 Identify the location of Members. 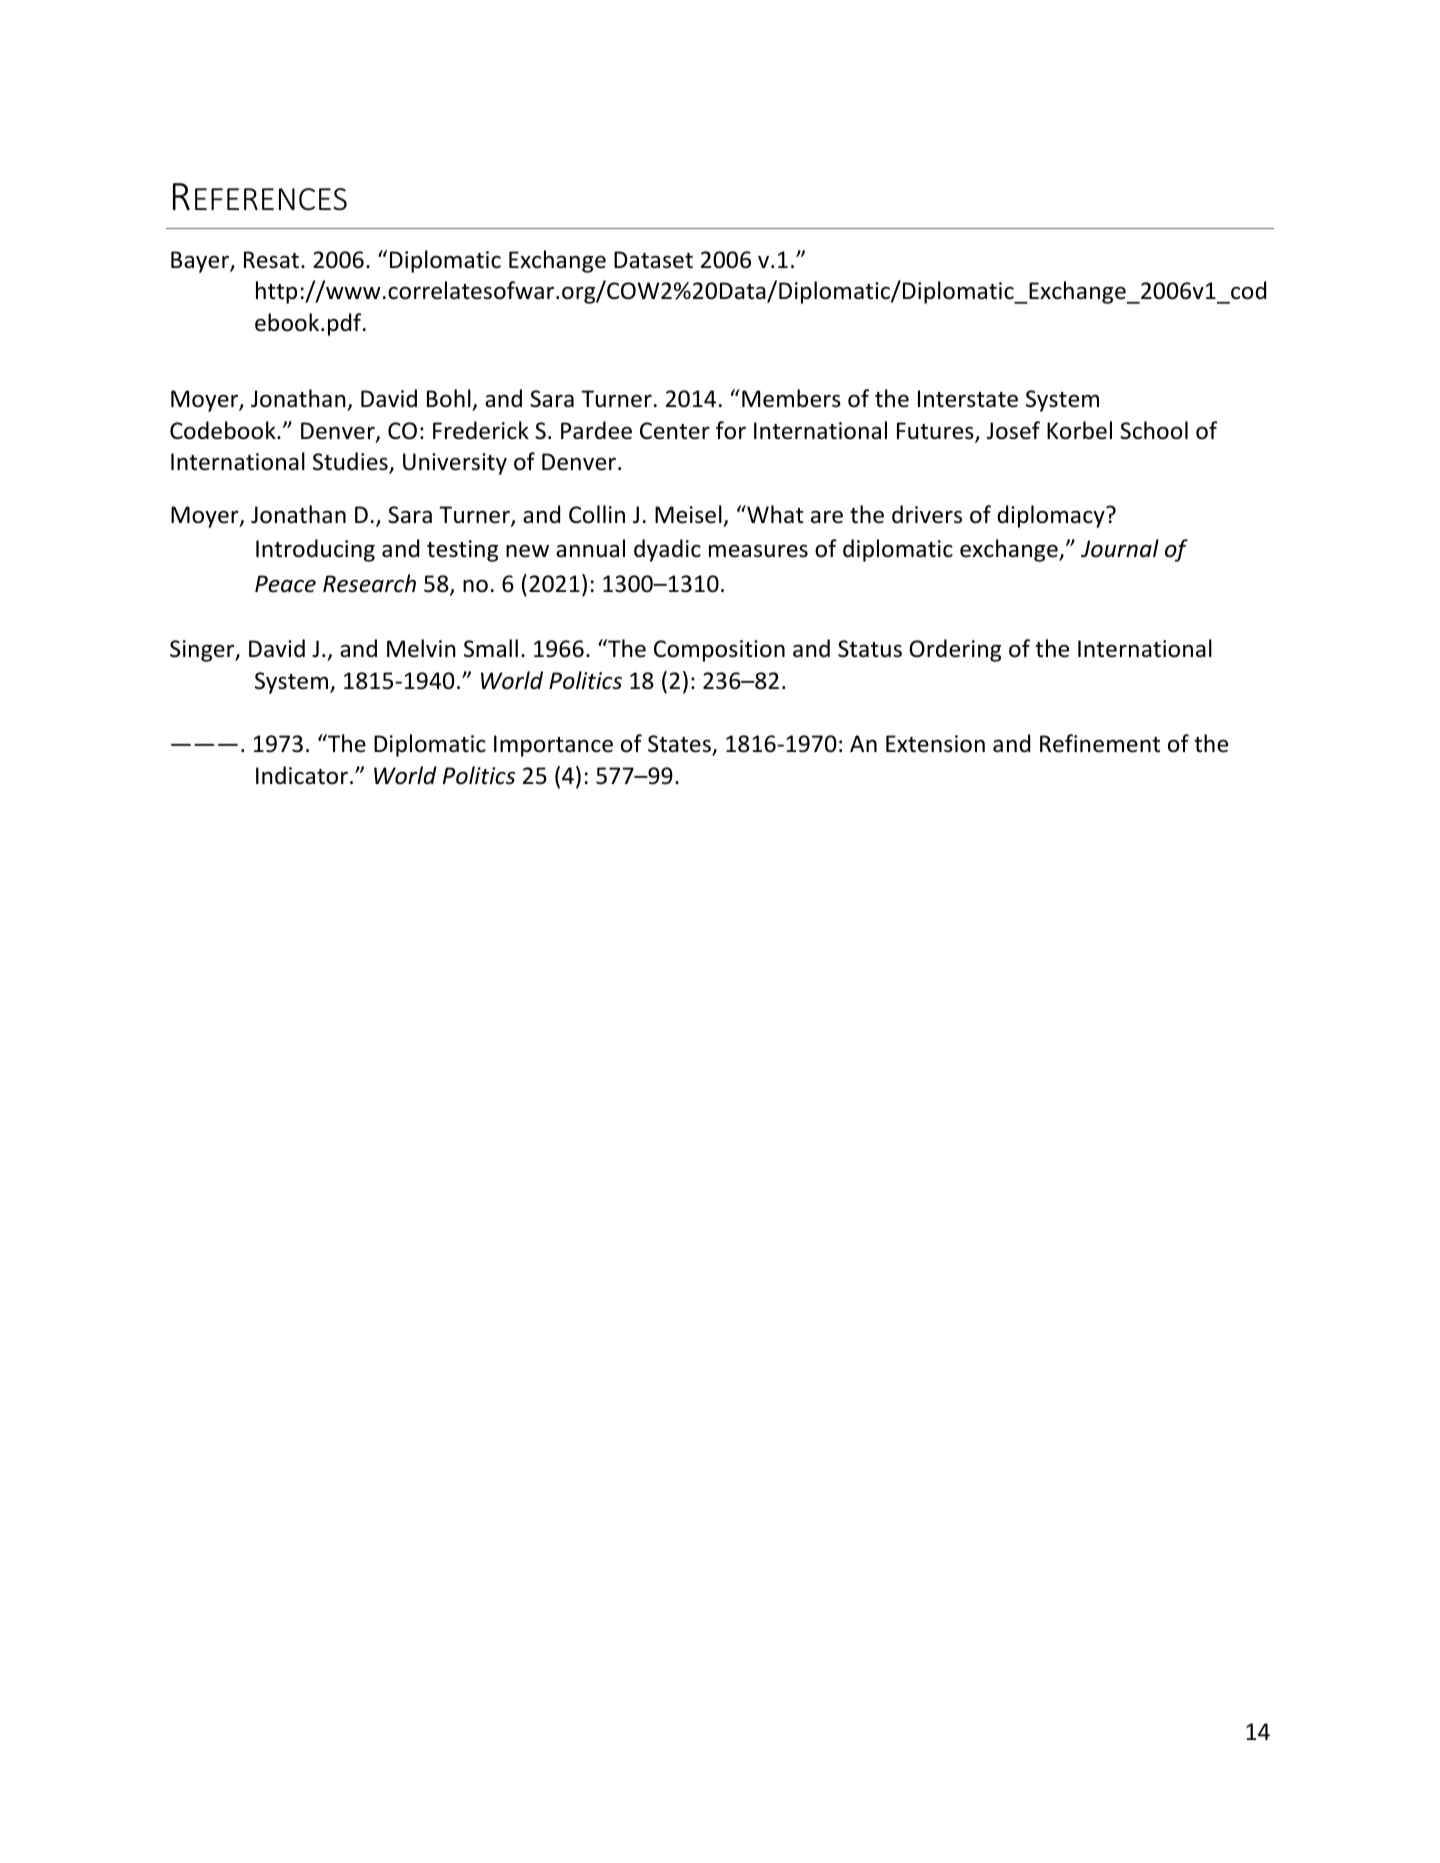
(791, 398).
